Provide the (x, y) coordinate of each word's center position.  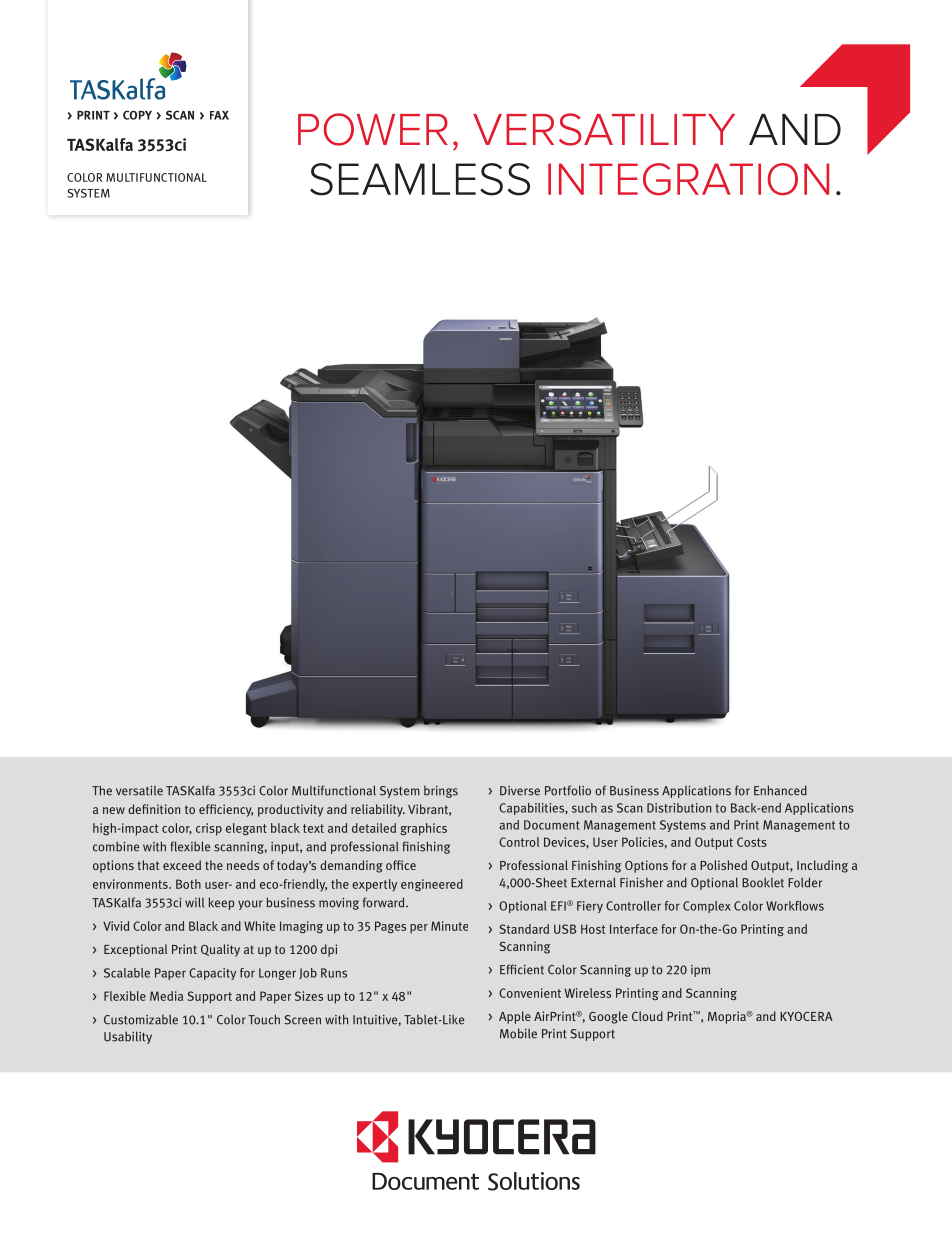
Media (166, 996)
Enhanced (780, 790)
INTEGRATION (688, 179)
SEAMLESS (420, 179)
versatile (139, 791)
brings (441, 791)
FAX (219, 115)
